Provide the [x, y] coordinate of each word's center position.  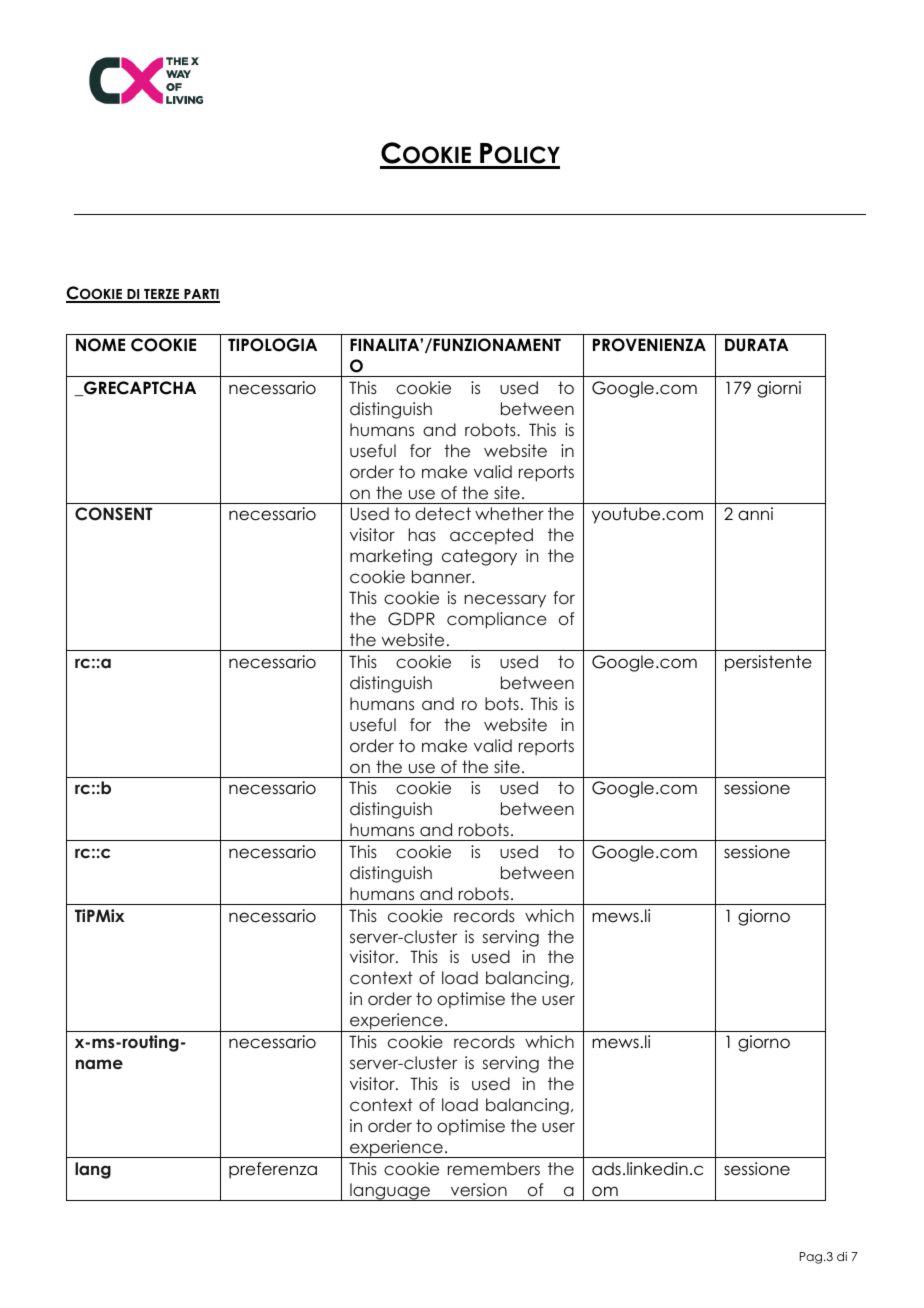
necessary [505, 601]
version [479, 1190]
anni [755, 514]
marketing [391, 557]
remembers [494, 1169]
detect [443, 514]
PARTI [201, 295]
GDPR [411, 619]
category [479, 557]
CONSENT [113, 514]
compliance [497, 620]
